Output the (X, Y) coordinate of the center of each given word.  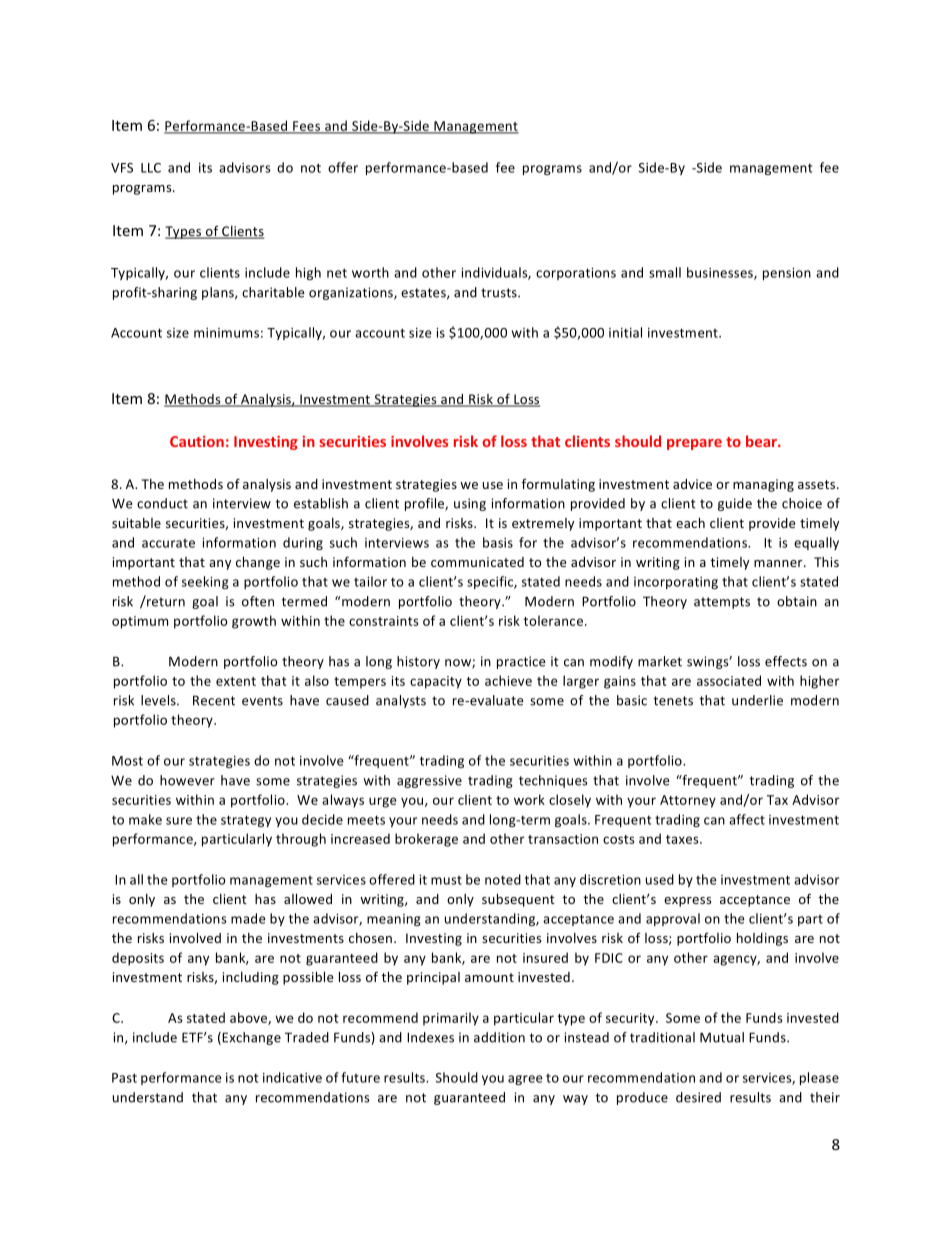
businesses (721, 273)
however (187, 780)
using (470, 504)
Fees (307, 127)
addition (499, 1037)
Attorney (688, 801)
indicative (292, 1077)
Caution (197, 441)
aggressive (429, 781)
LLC (151, 168)
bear (762, 441)
